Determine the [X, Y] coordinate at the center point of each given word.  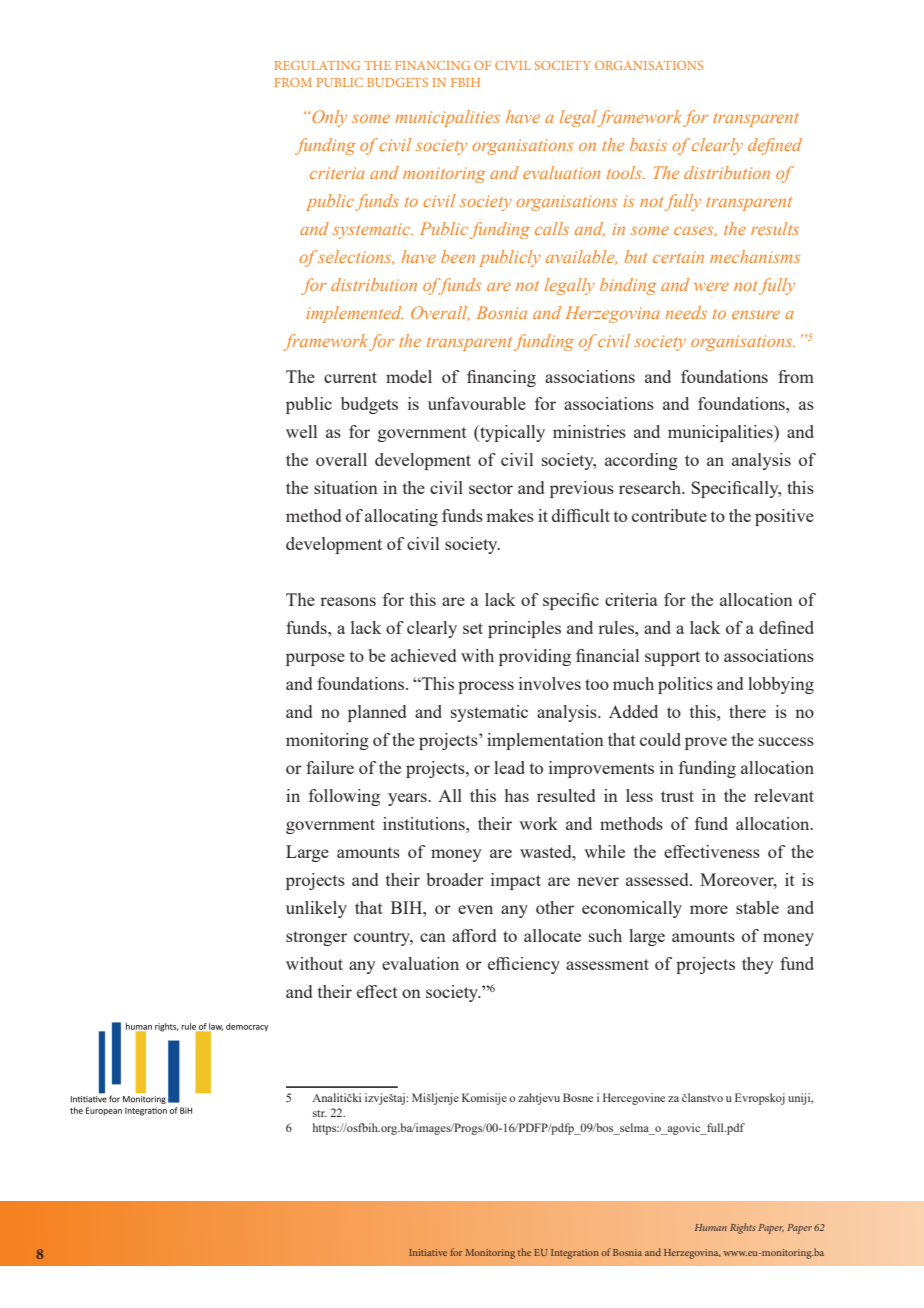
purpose [315, 659]
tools [625, 172]
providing [535, 657]
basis [648, 144]
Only [329, 118]
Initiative [428, 1252]
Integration [575, 1254]
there [747, 711]
